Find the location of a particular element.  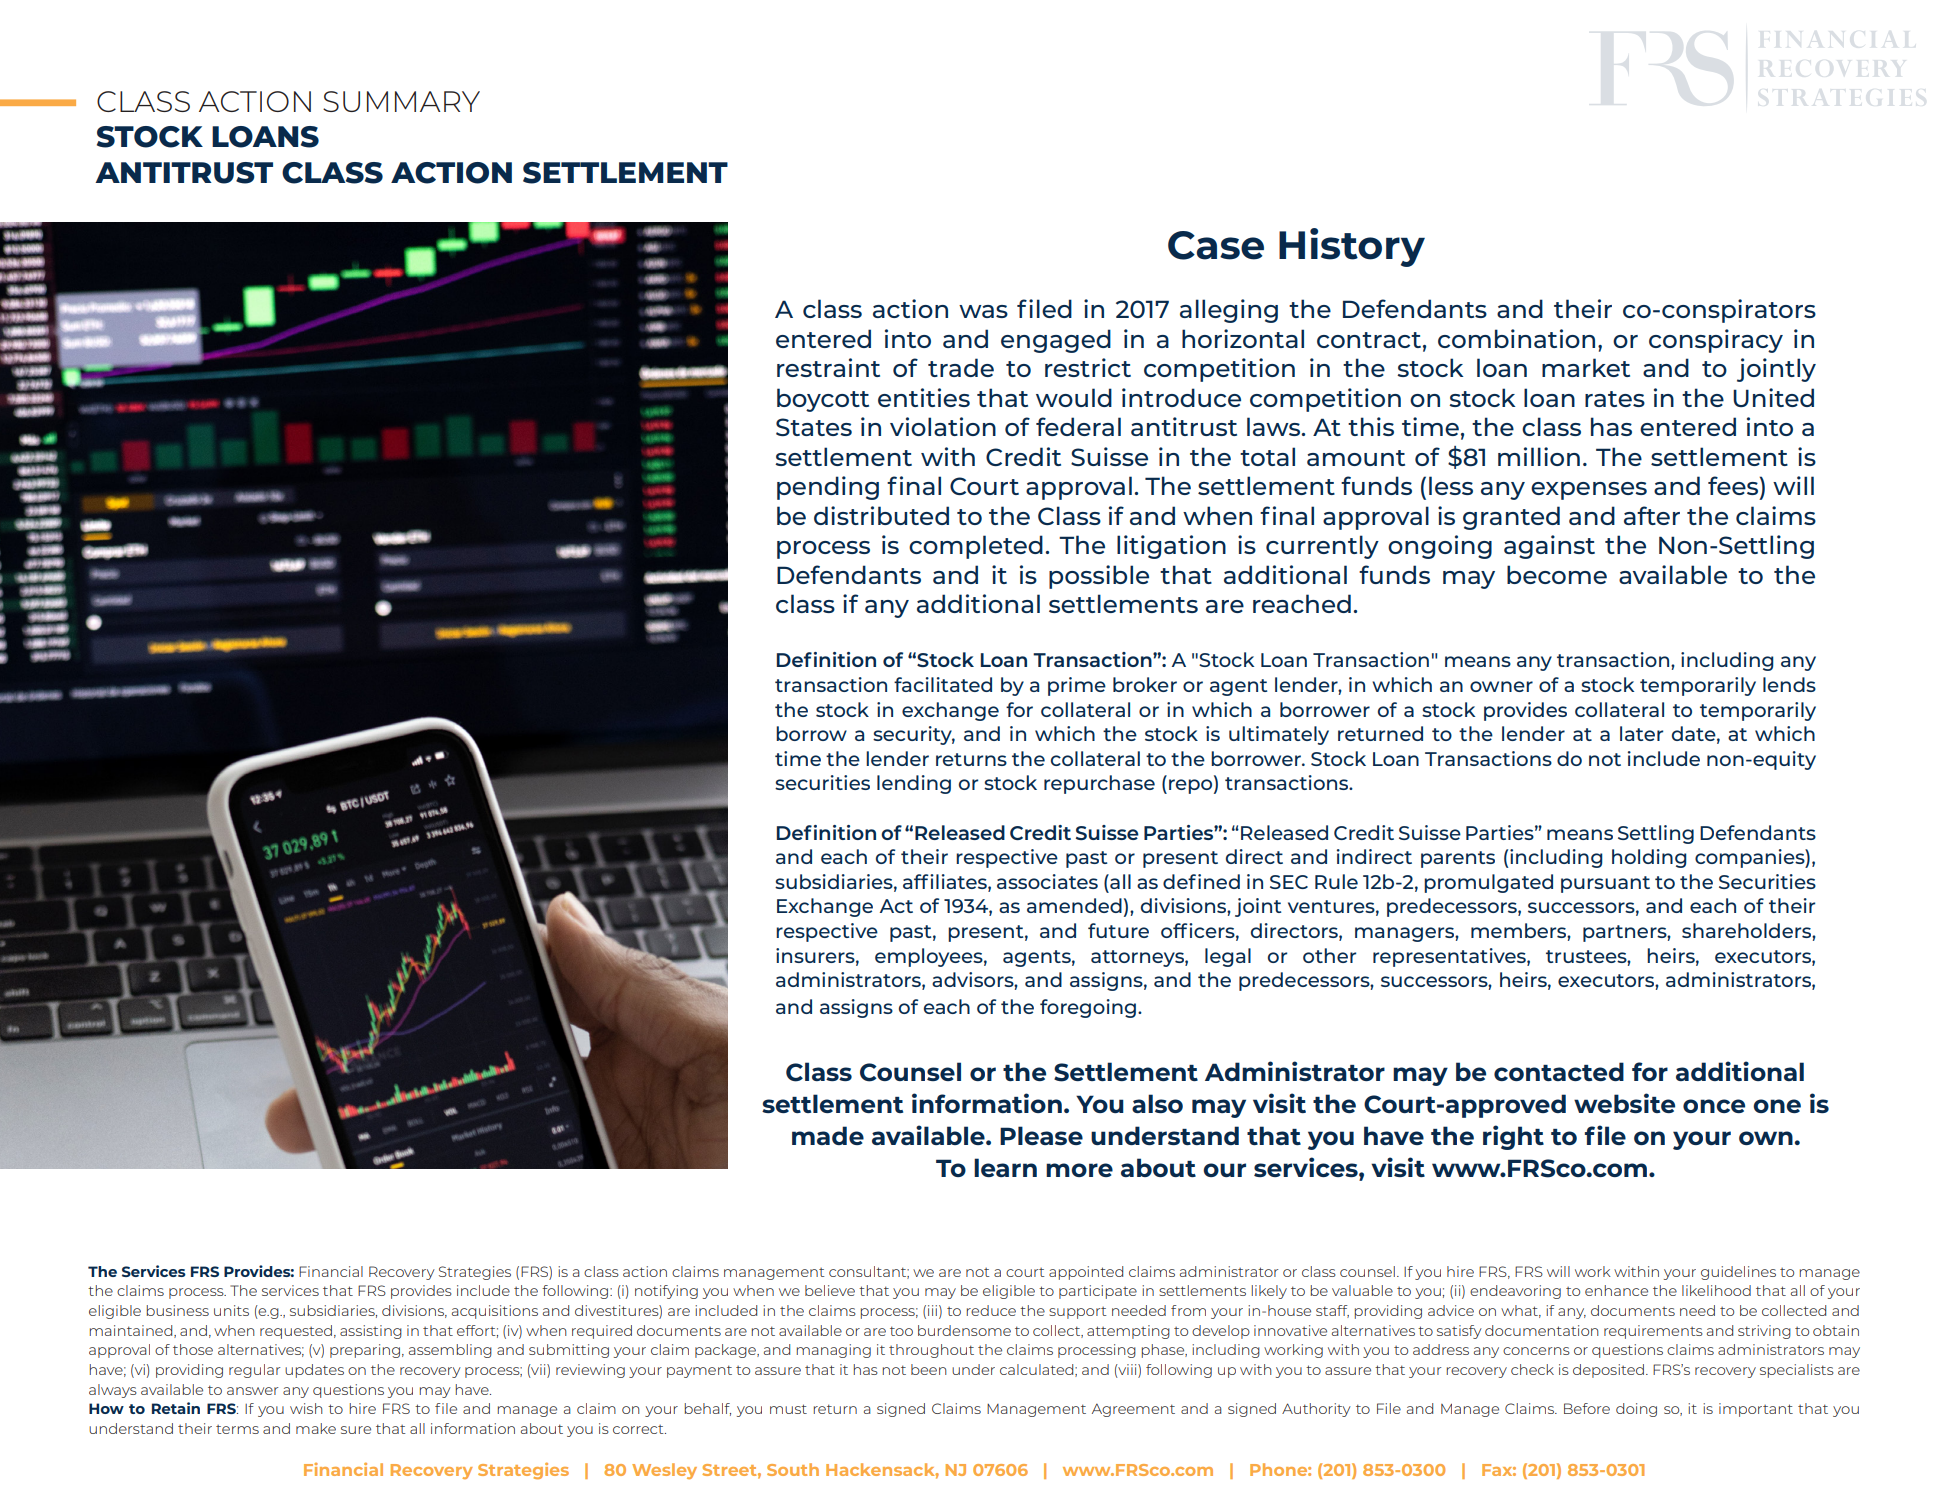

make is located at coordinates (316, 1428).
